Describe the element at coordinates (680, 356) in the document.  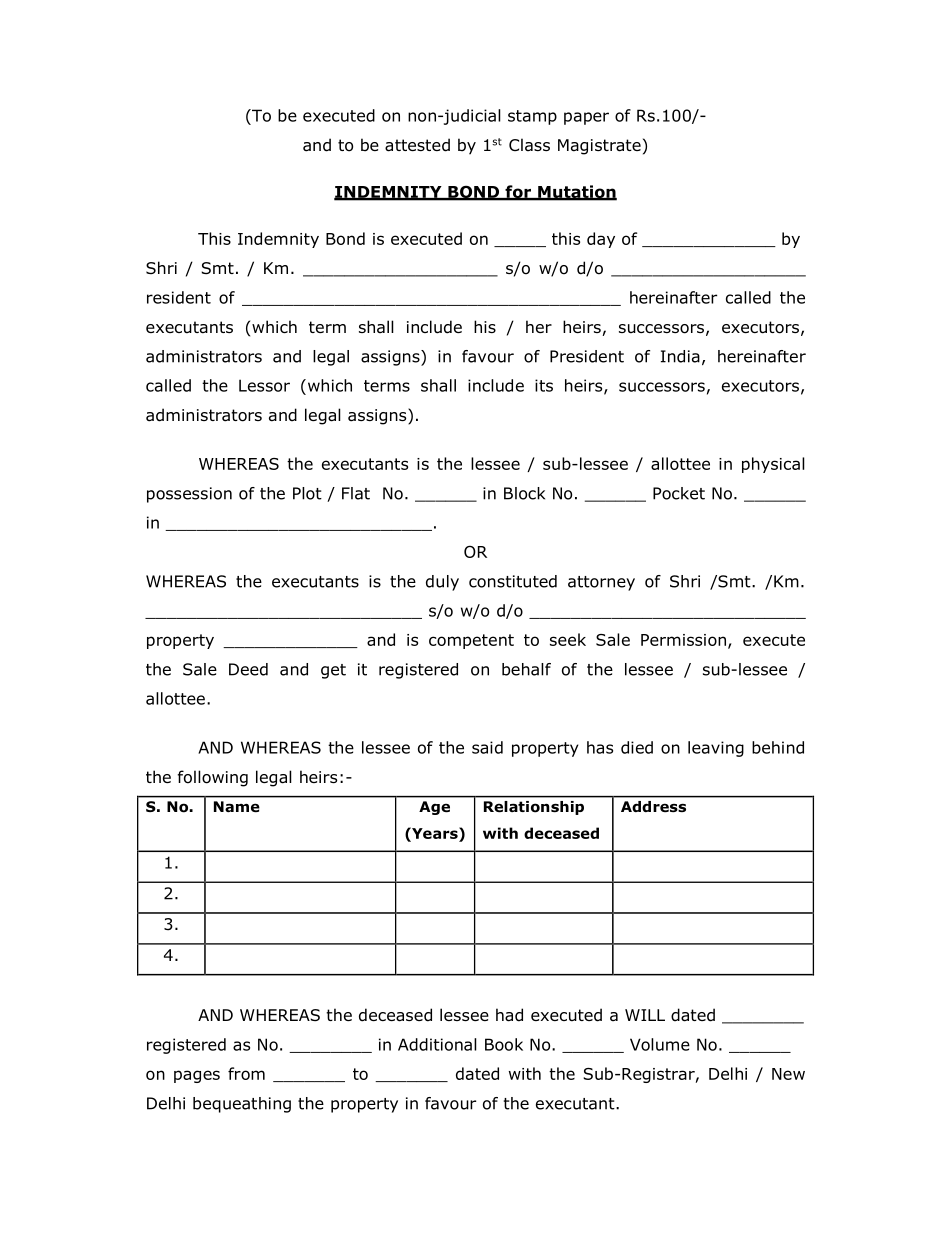
I see `India` at that location.
